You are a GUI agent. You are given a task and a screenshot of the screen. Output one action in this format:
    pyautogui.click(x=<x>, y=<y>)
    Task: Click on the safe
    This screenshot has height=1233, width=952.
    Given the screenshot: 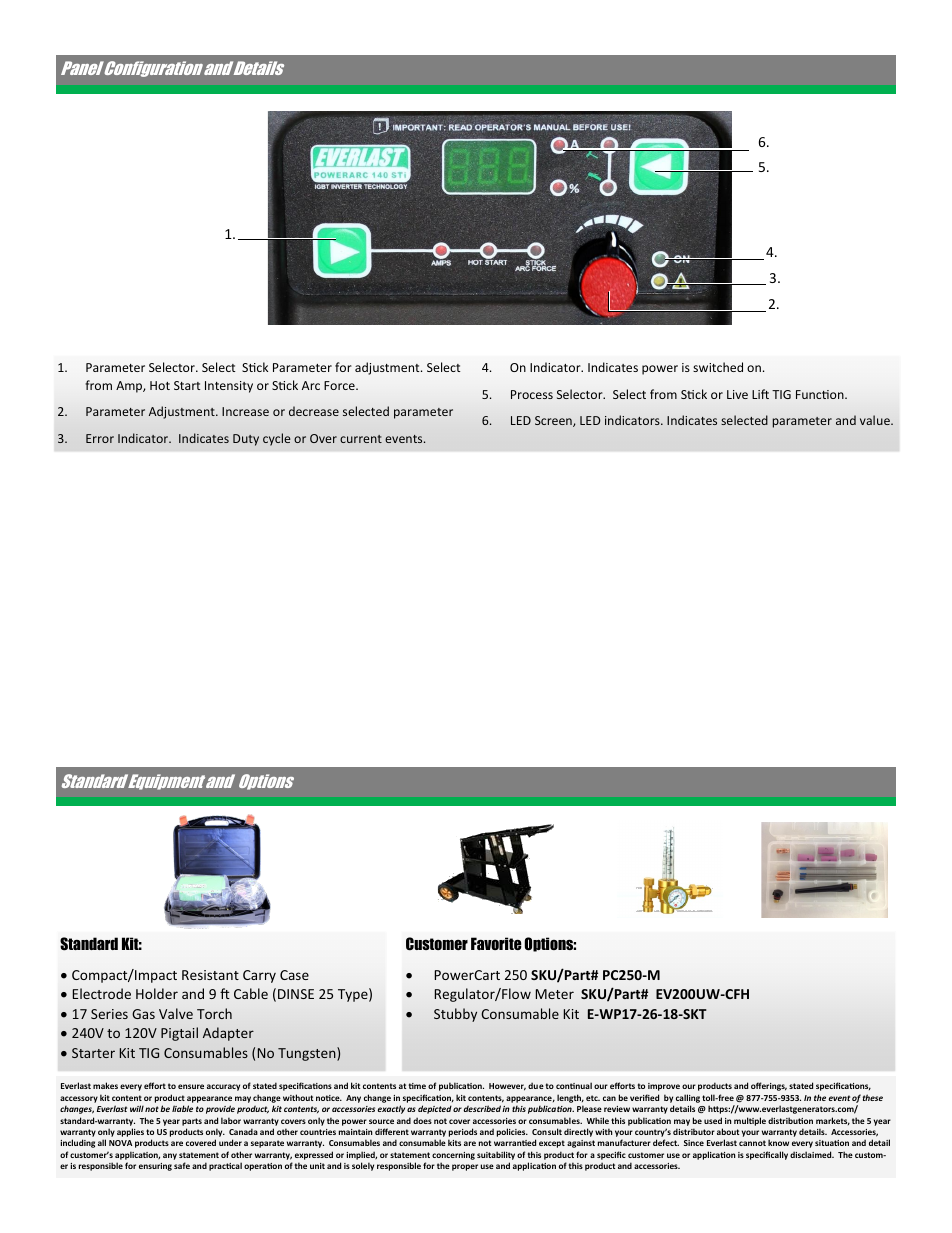 What is the action you would take?
    pyautogui.click(x=182, y=1165)
